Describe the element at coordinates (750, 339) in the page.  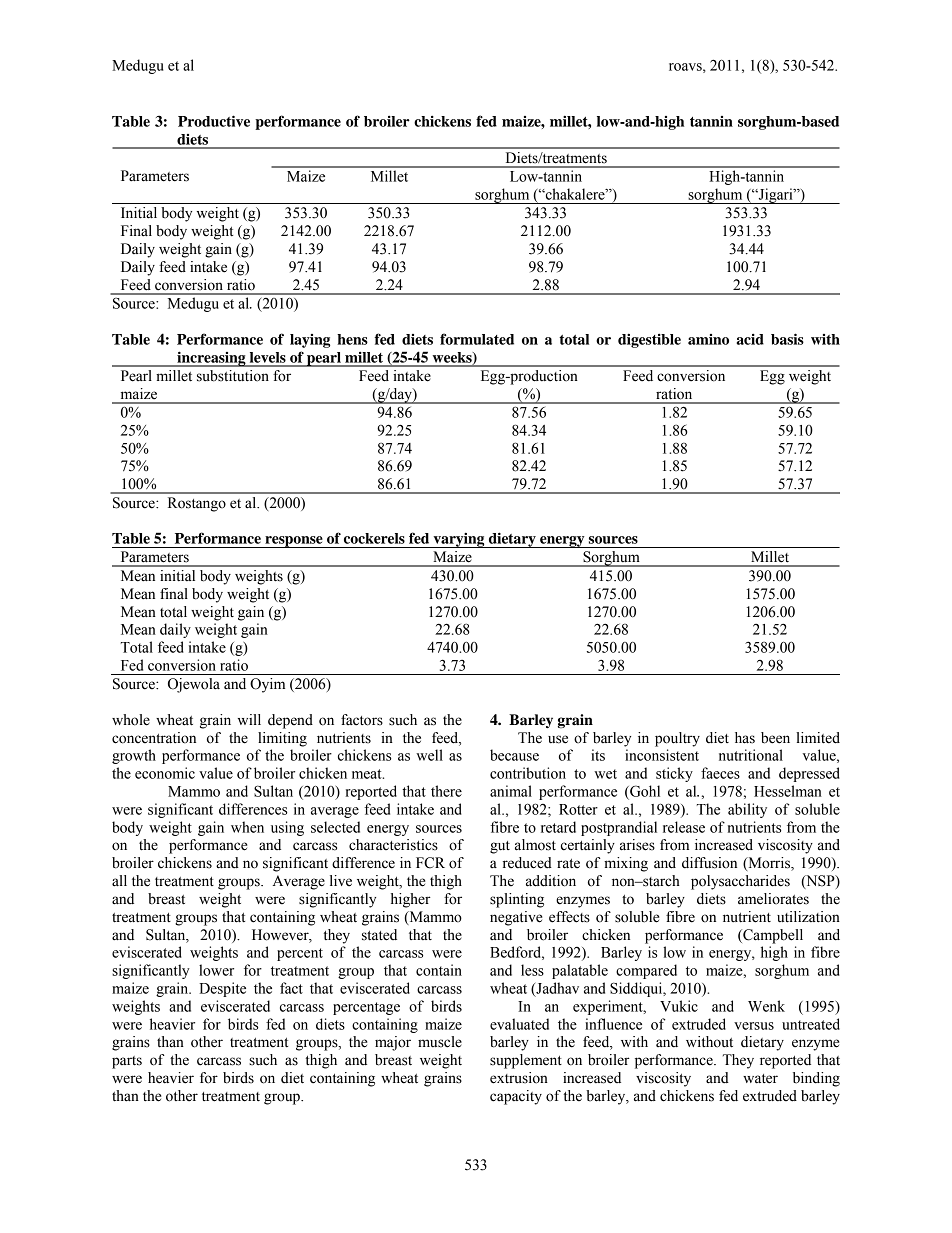
I see `acid` at that location.
